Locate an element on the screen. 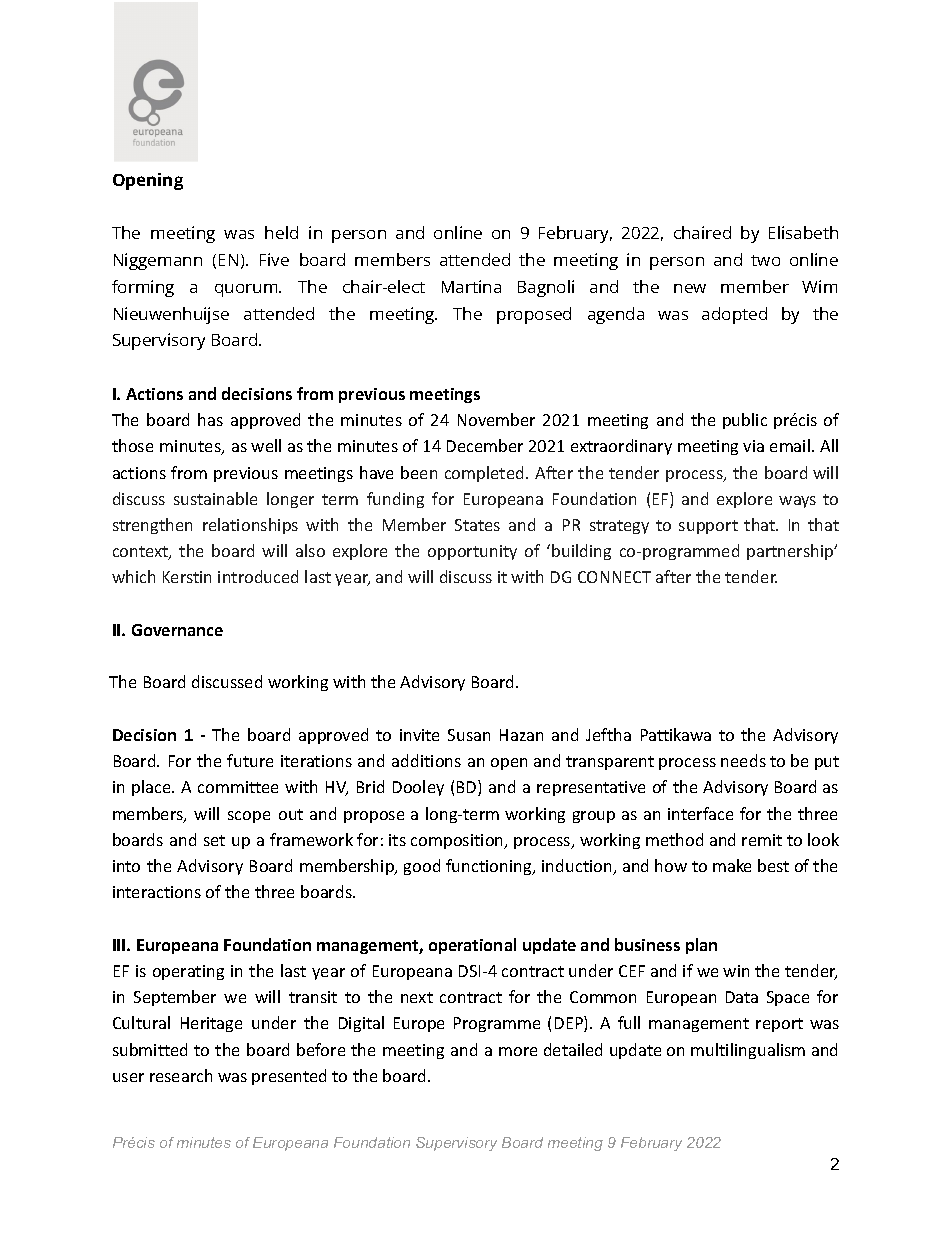 Image resolution: width=952 pixels, height=1233 pixels. December is located at coordinates (485, 445).
